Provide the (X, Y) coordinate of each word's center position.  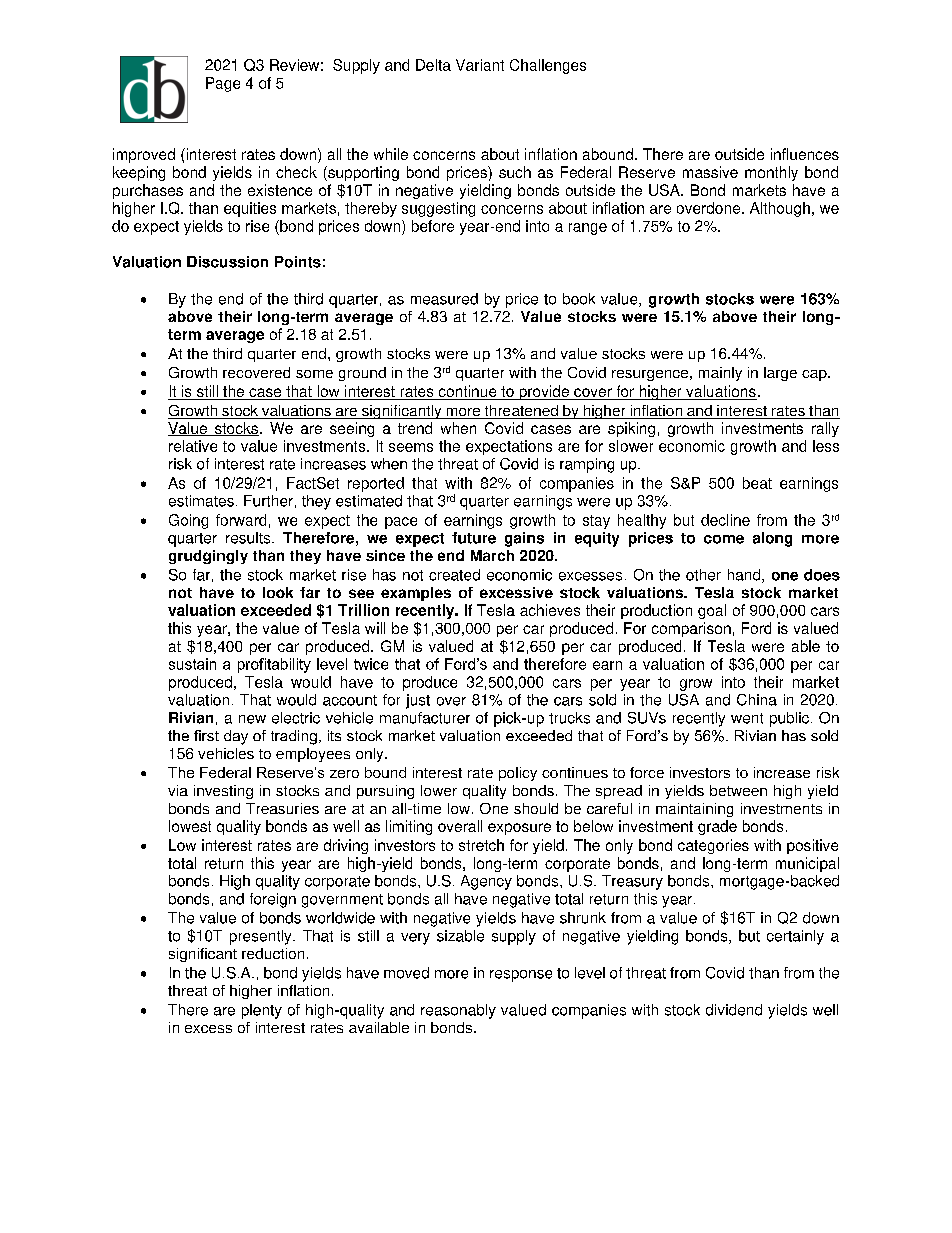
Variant (480, 65)
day (236, 737)
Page (223, 84)
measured (444, 299)
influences (805, 154)
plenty (262, 1011)
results (249, 538)
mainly (720, 374)
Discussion (227, 262)
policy (518, 774)
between (738, 790)
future (474, 538)
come (724, 539)
